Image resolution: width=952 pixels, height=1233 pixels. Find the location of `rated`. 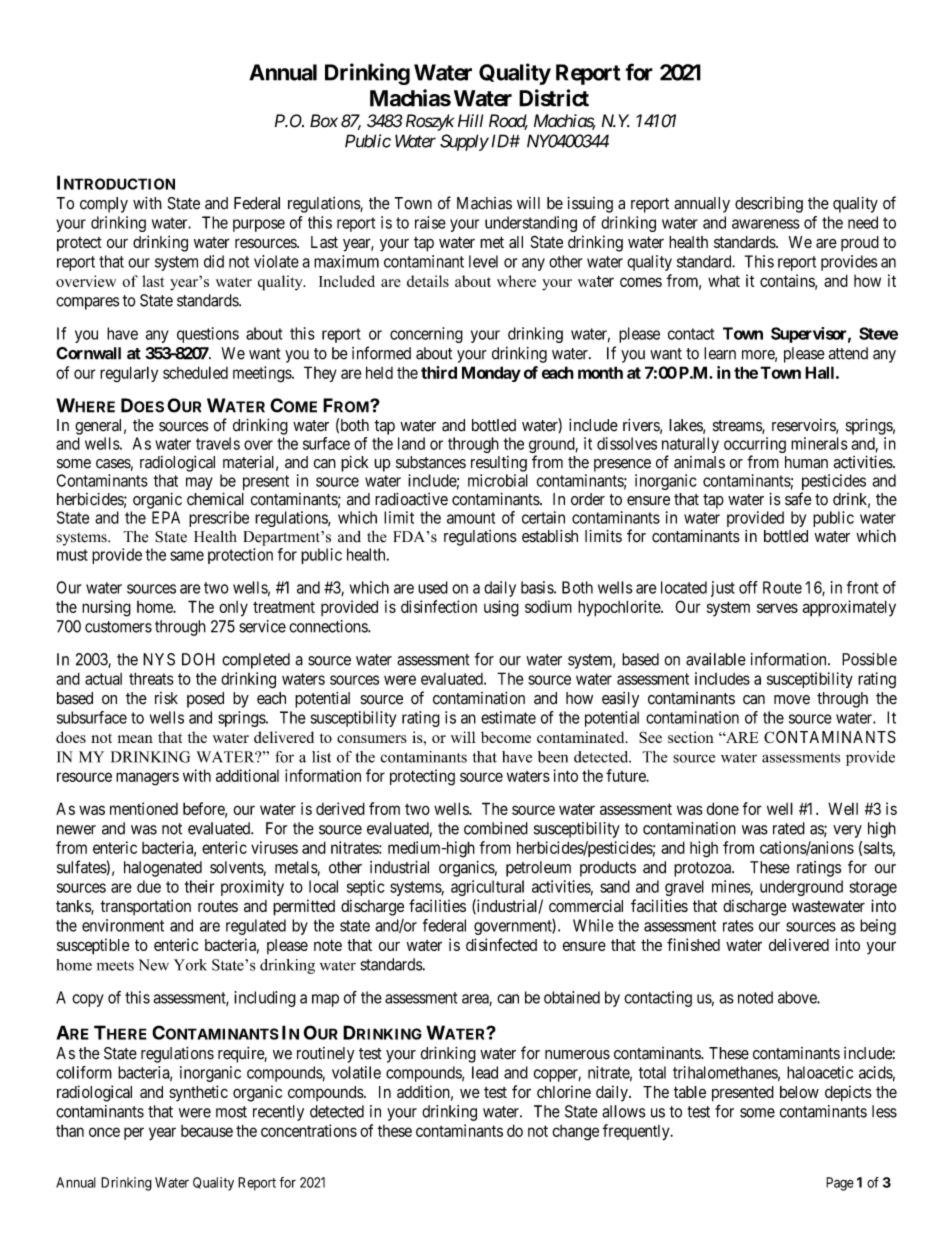

rated is located at coordinates (789, 828).
